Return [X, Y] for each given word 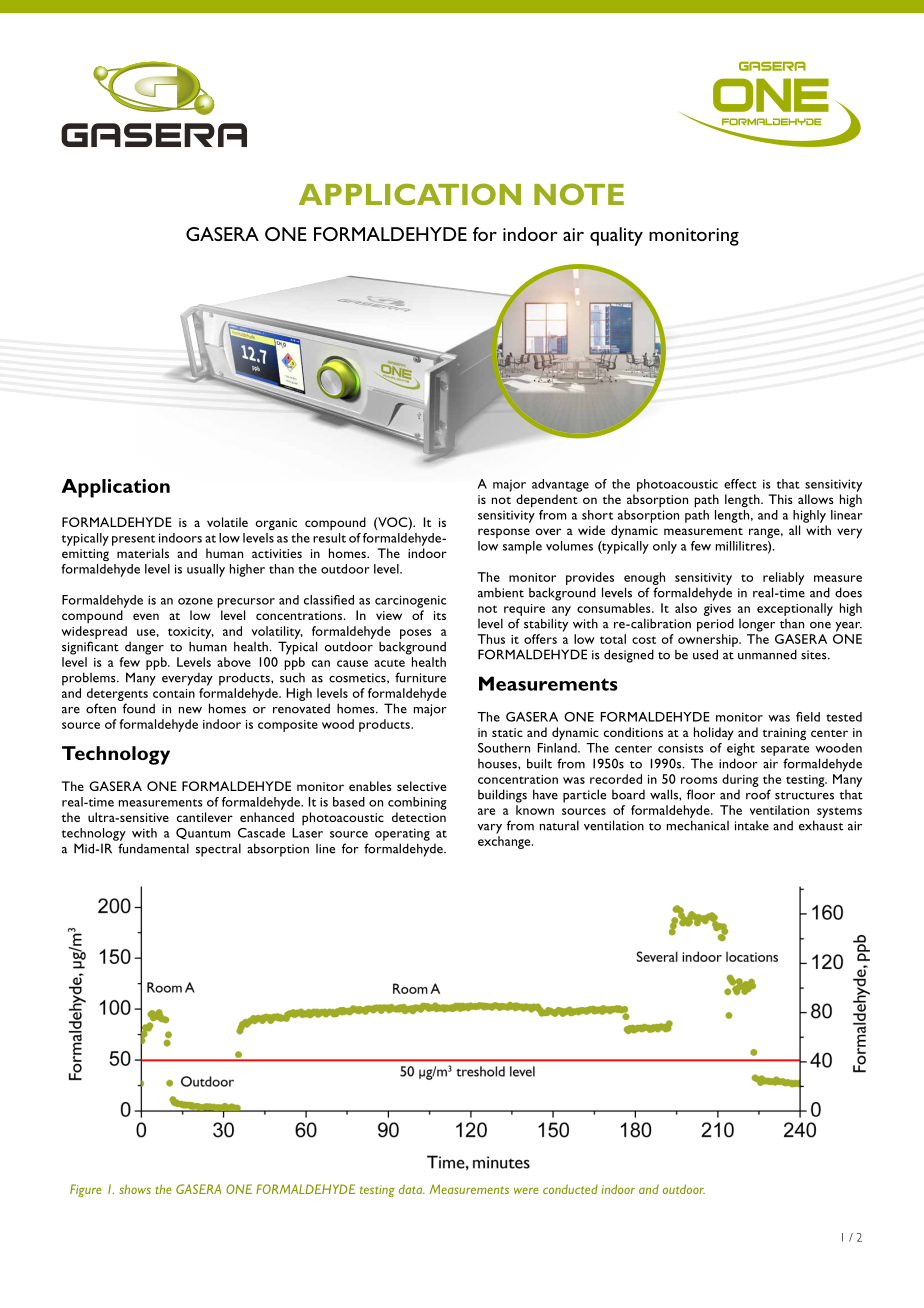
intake [752, 826]
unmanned [767, 654]
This [781, 499]
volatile [227, 522]
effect [740, 484]
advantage [560, 485]
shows [135, 1189]
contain [174, 693]
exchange [505, 842]
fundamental [153, 848]
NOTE [579, 194]
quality [616, 236]
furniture [420, 677]
